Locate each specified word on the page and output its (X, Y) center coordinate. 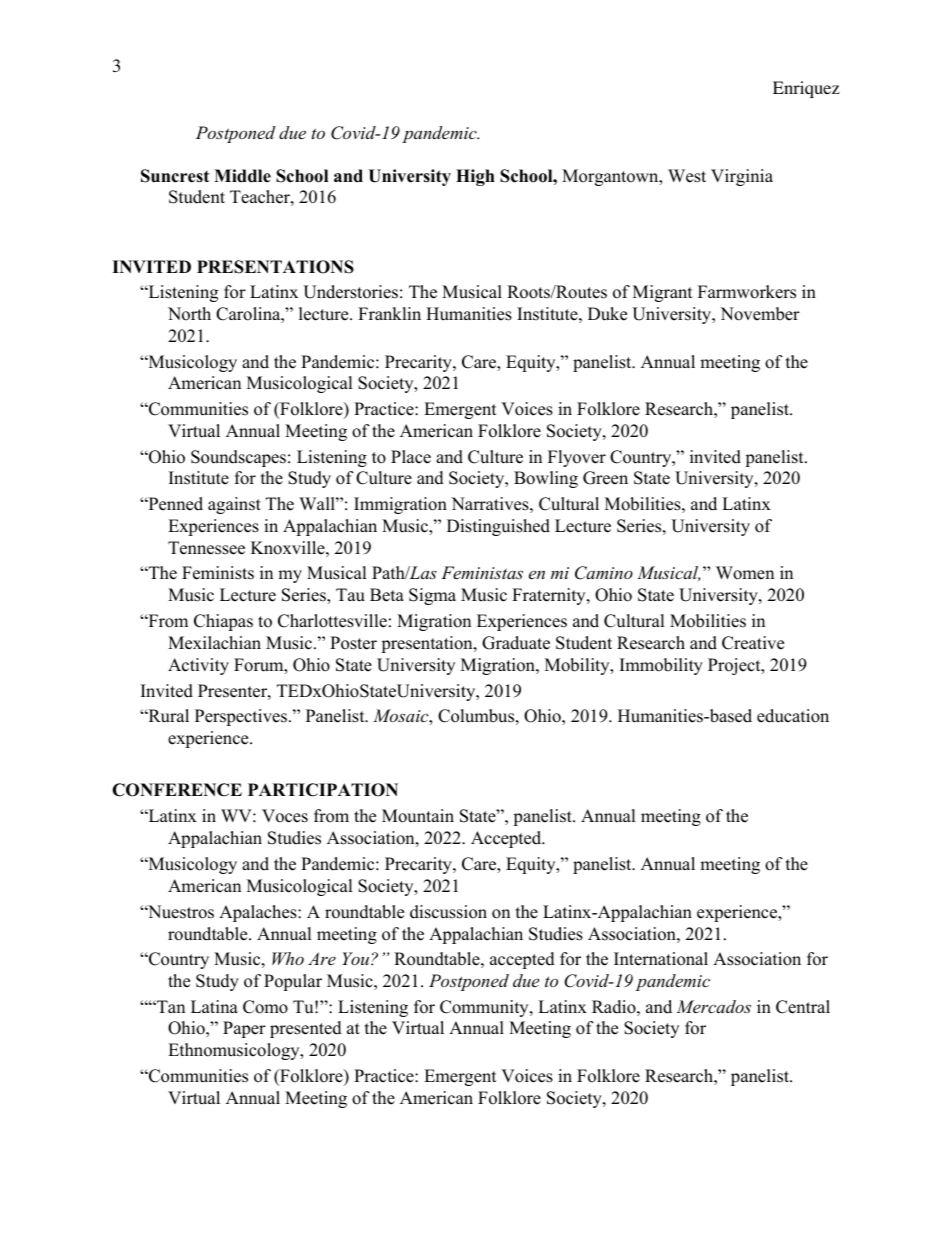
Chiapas (223, 622)
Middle (242, 176)
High (475, 177)
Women (745, 573)
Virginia (742, 177)
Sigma (432, 596)
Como (265, 1007)
